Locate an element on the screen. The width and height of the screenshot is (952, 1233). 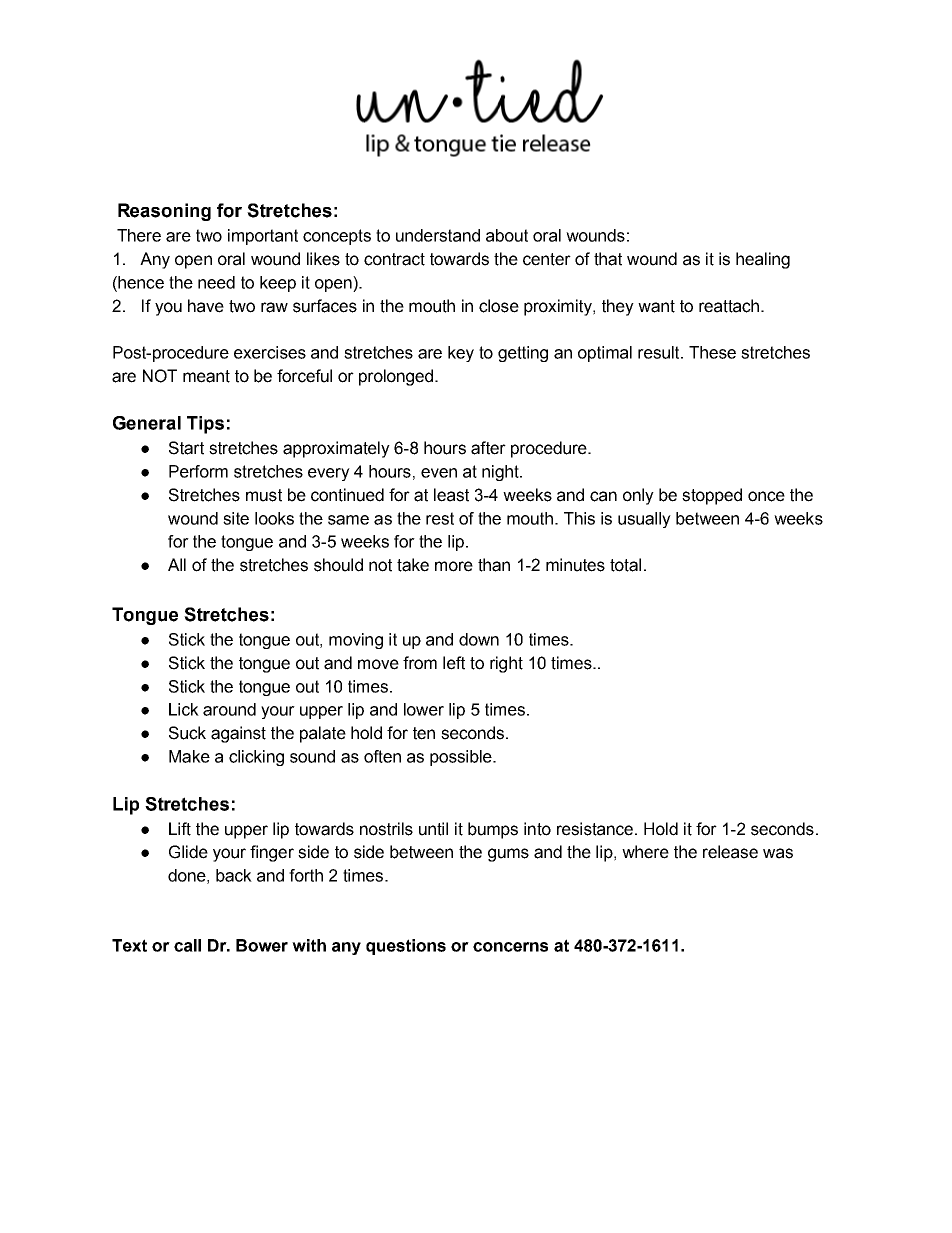
Tips is located at coordinates (205, 425).
